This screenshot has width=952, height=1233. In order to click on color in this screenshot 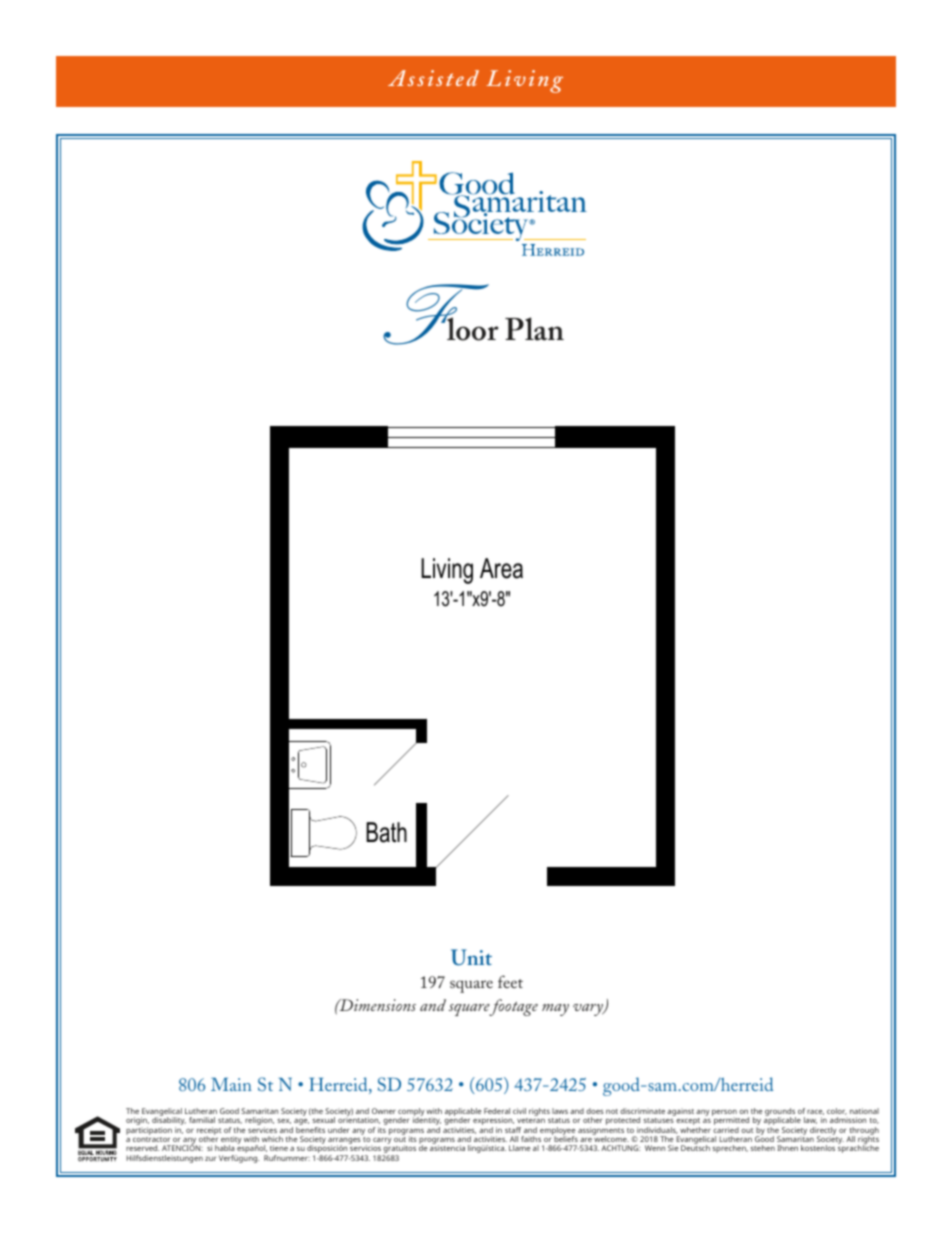, I will do `click(837, 1111)`.
